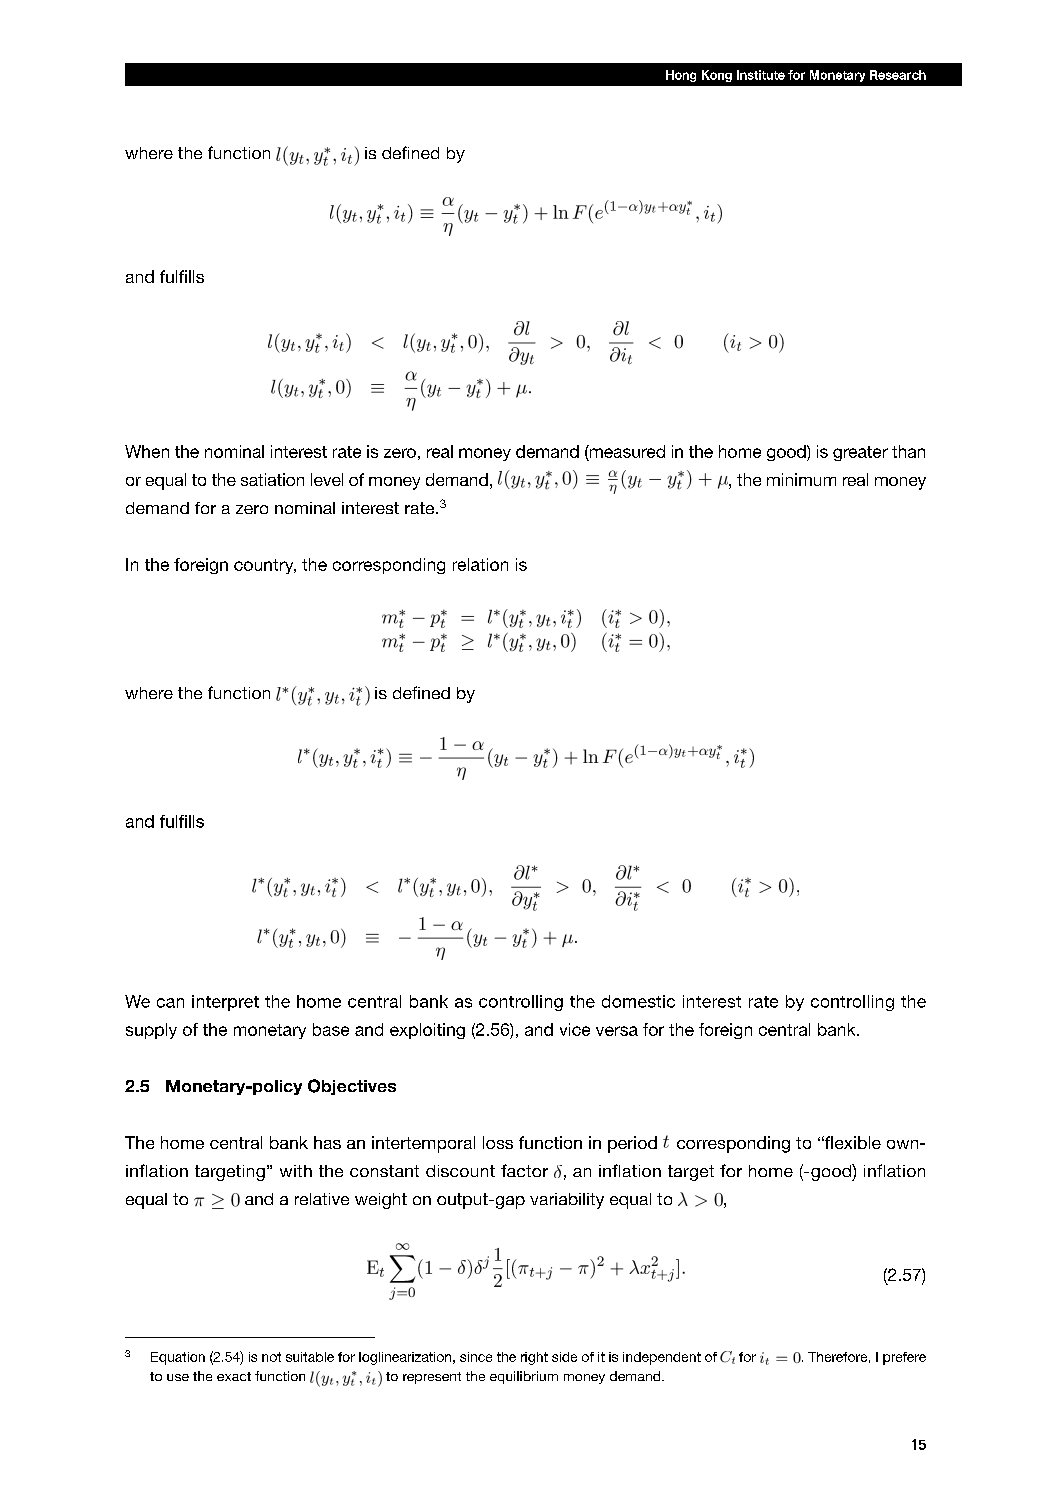 This image has height=1488, width=1051. I want to click on period, so click(632, 1144).
